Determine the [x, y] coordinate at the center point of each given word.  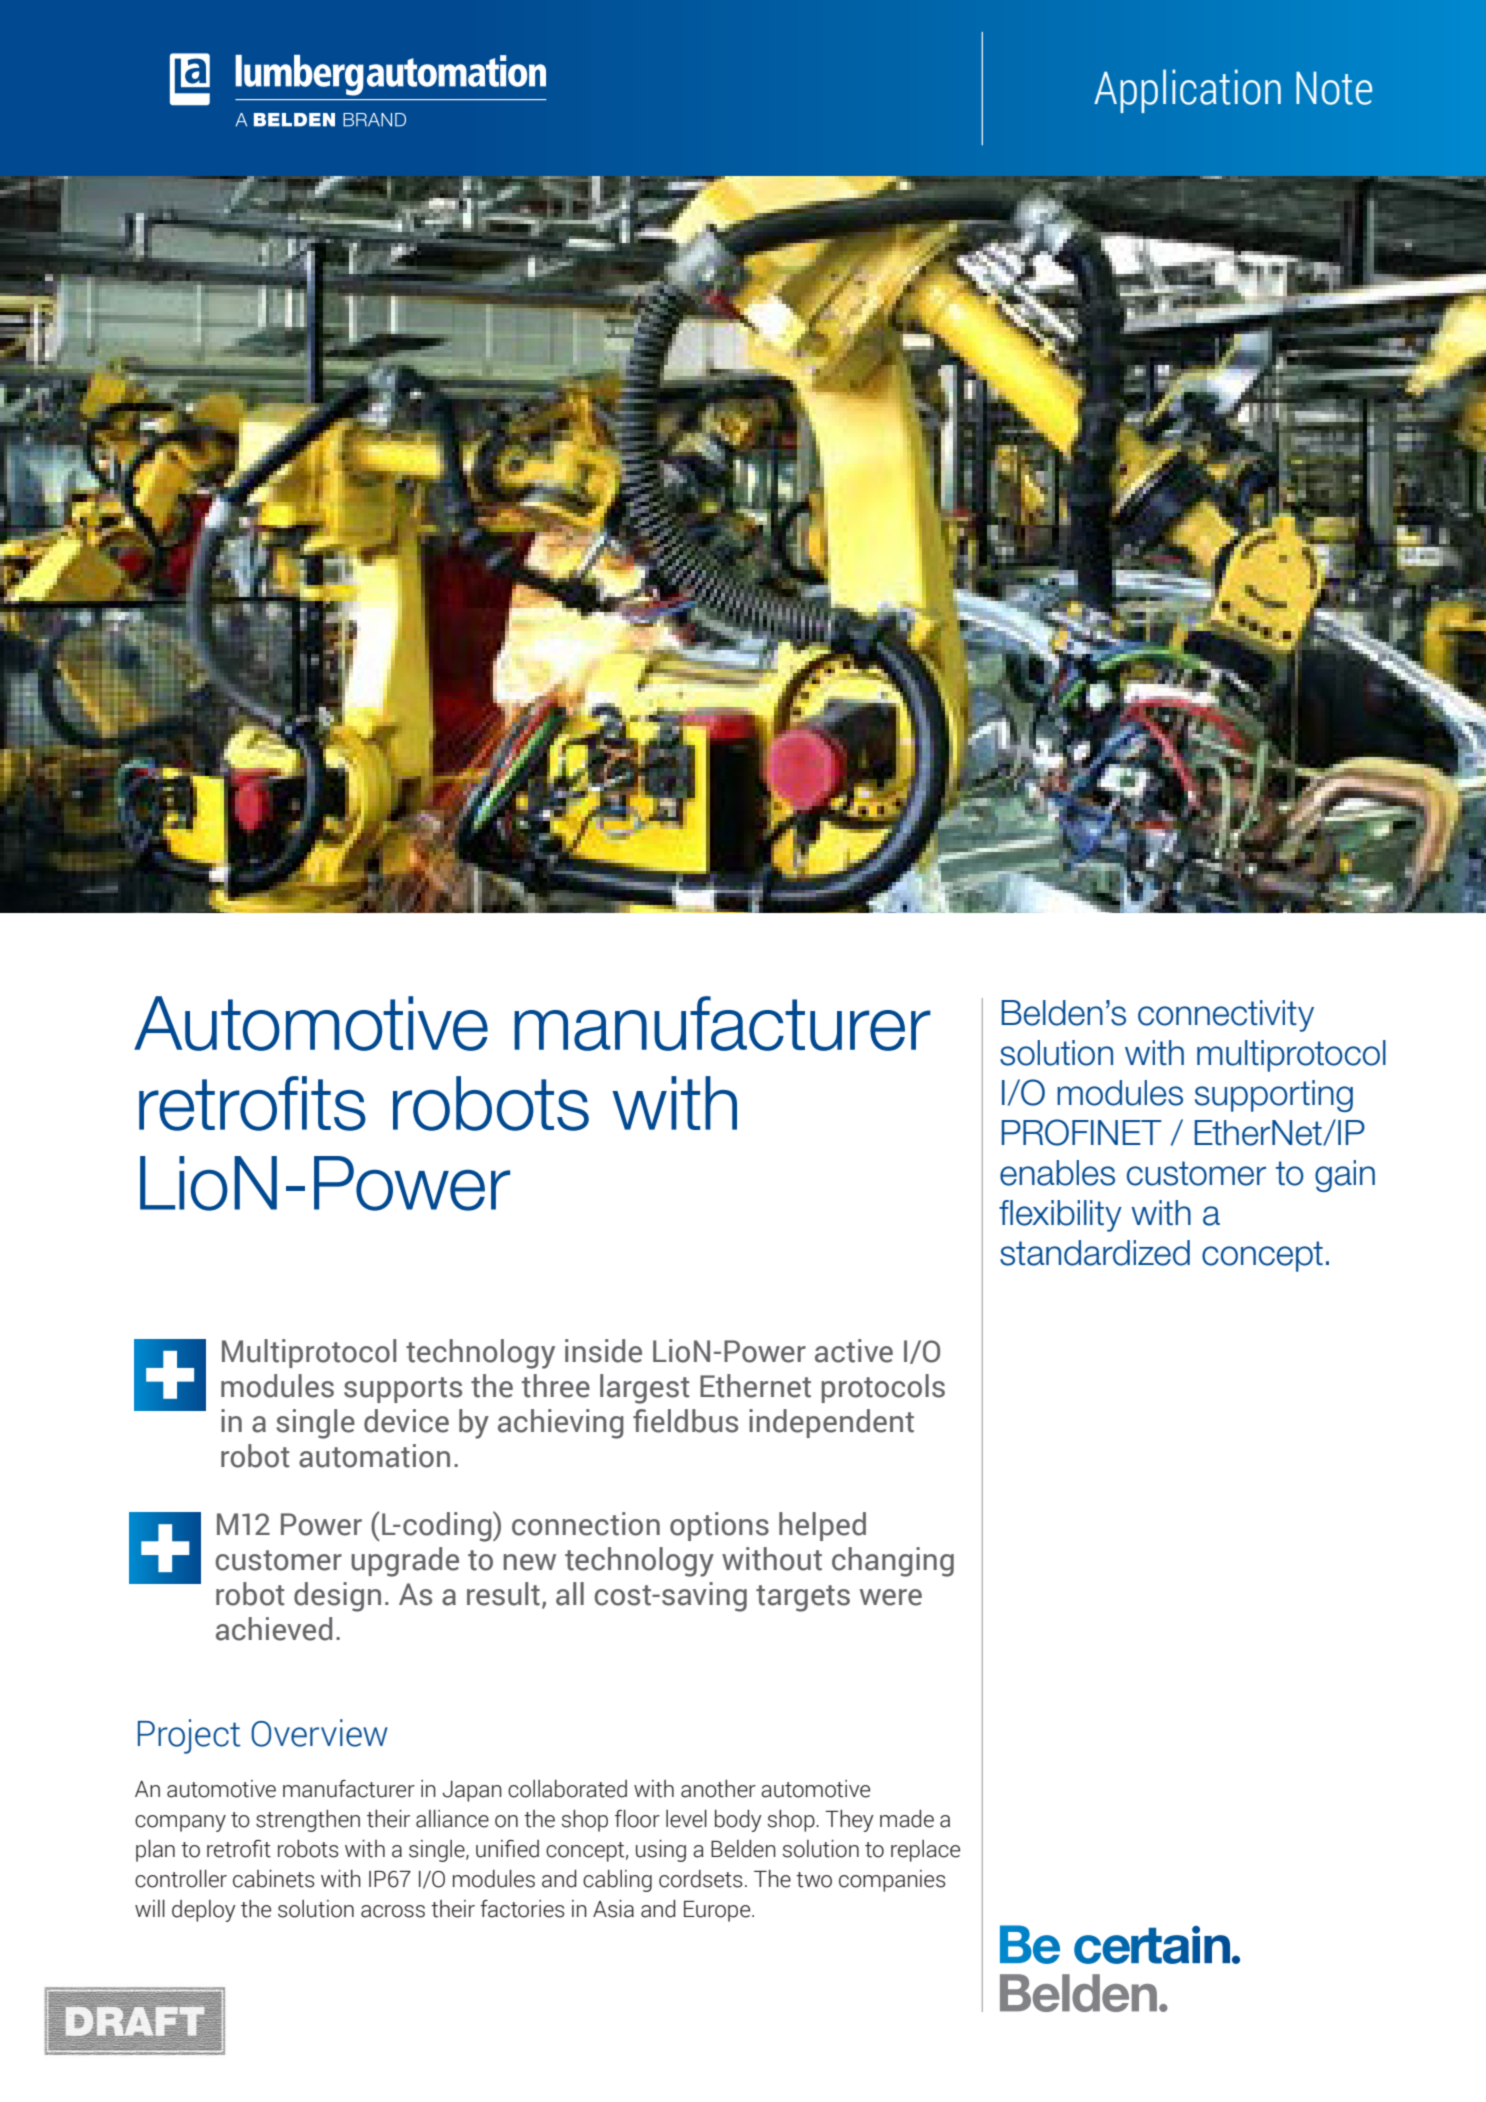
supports [403, 1390]
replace [925, 1851]
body [738, 1821]
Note [1334, 88]
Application [1187, 91]
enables [1057, 1173]
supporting [1274, 1096]
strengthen [308, 1821]
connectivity [1226, 1016]
